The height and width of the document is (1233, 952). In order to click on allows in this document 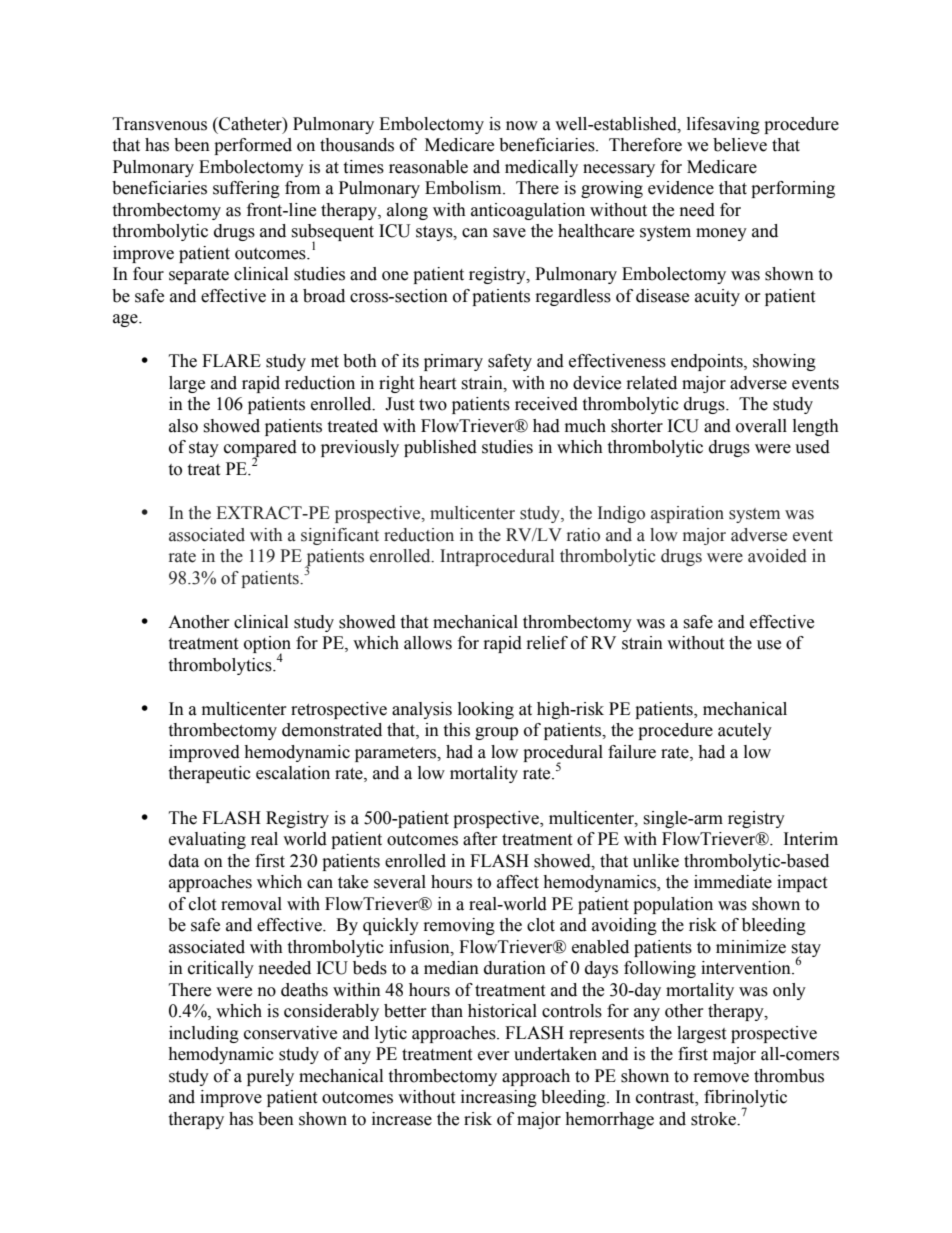, I will do `click(428, 643)`.
